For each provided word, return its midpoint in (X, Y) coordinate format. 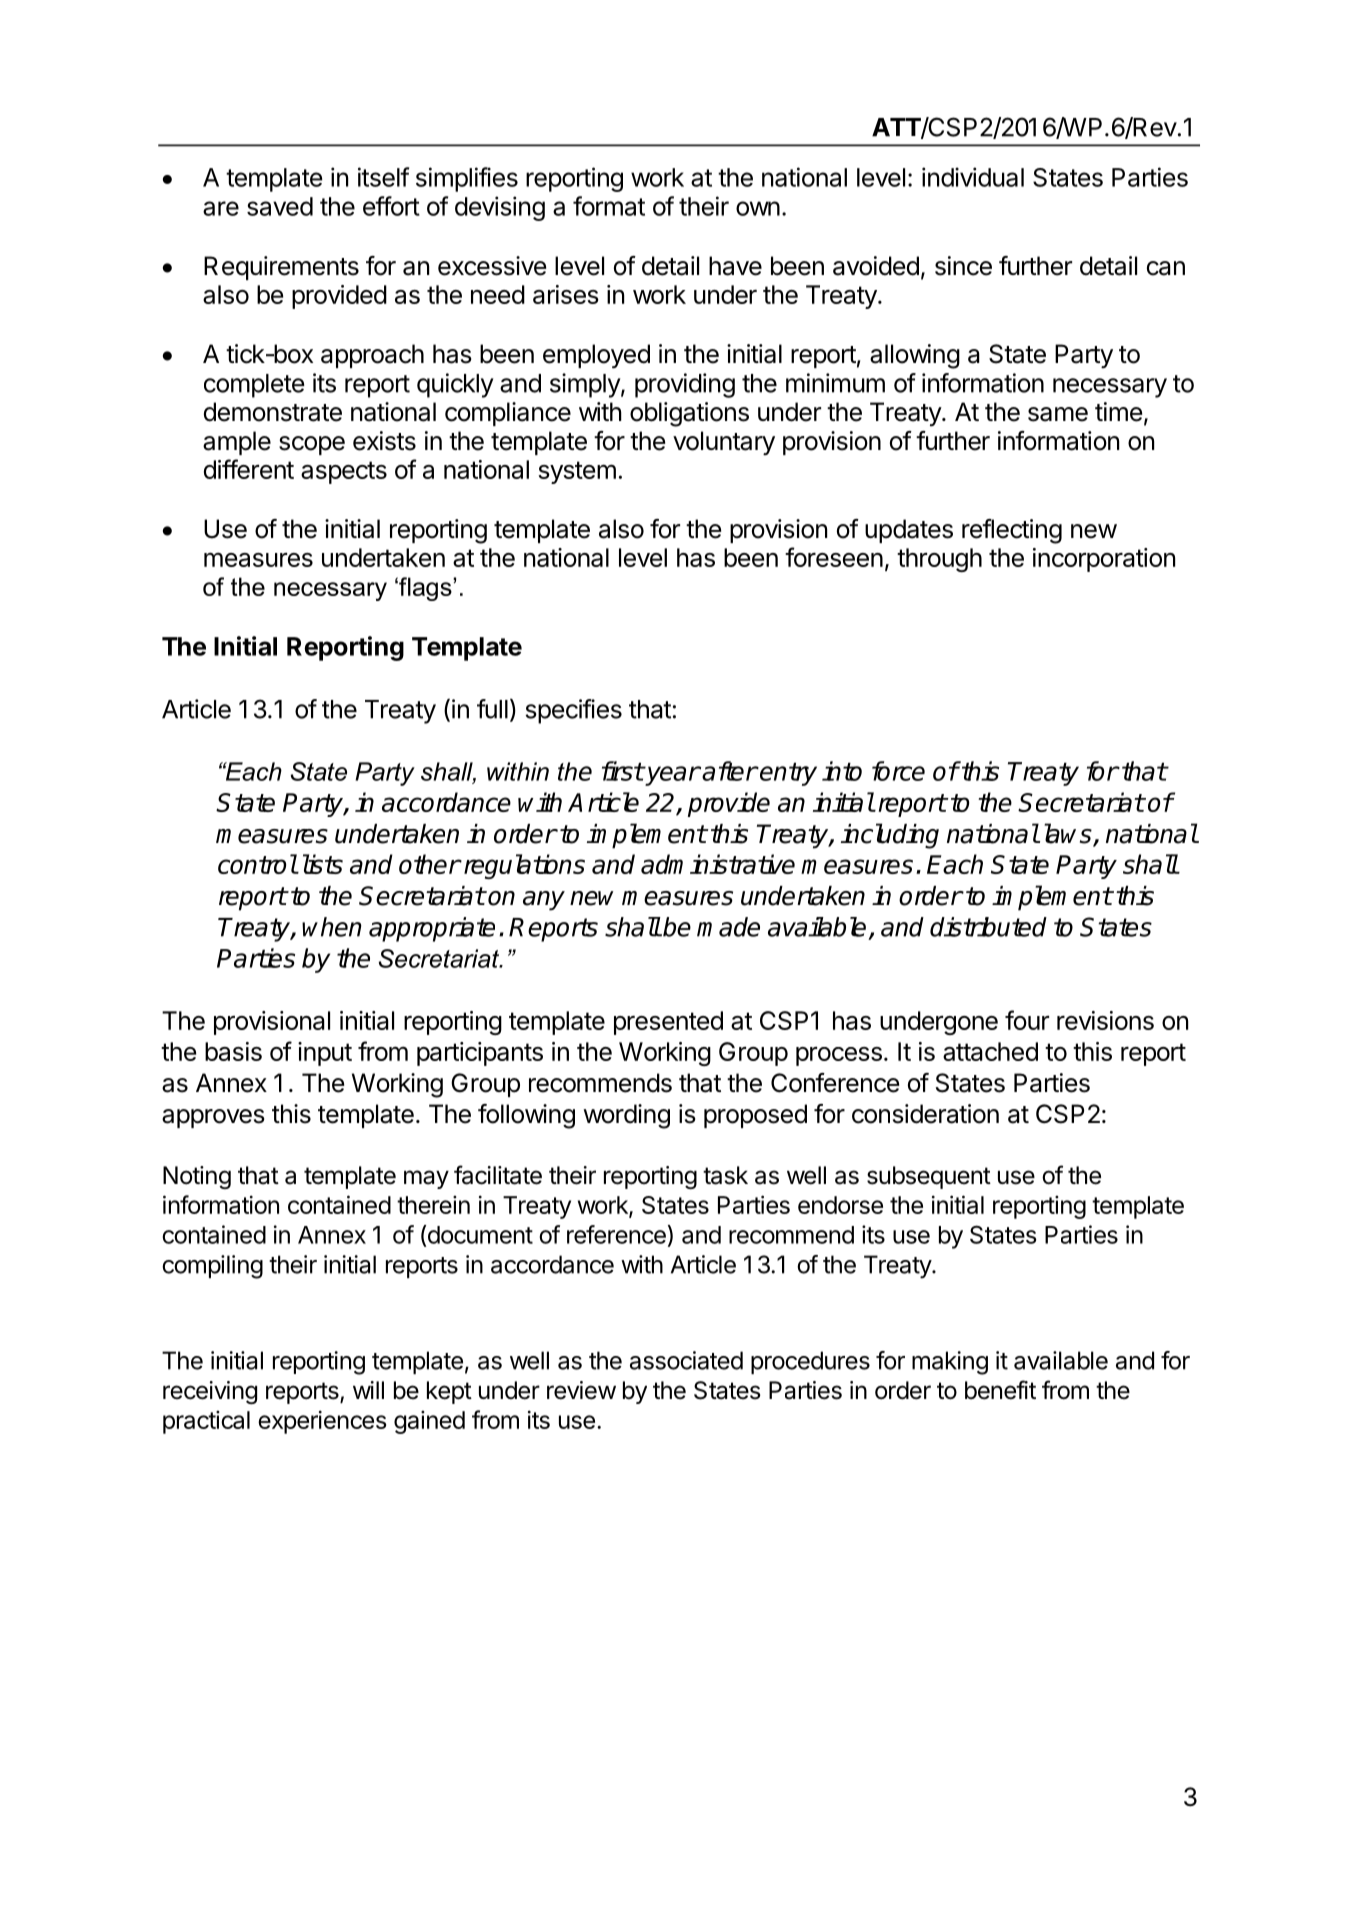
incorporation (1104, 560)
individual (973, 177)
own (758, 208)
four (1027, 1020)
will (368, 1390)
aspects (344, 472)
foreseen (834, 557)
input (325, 1054)
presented (668, 1023)
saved (280, 206)
